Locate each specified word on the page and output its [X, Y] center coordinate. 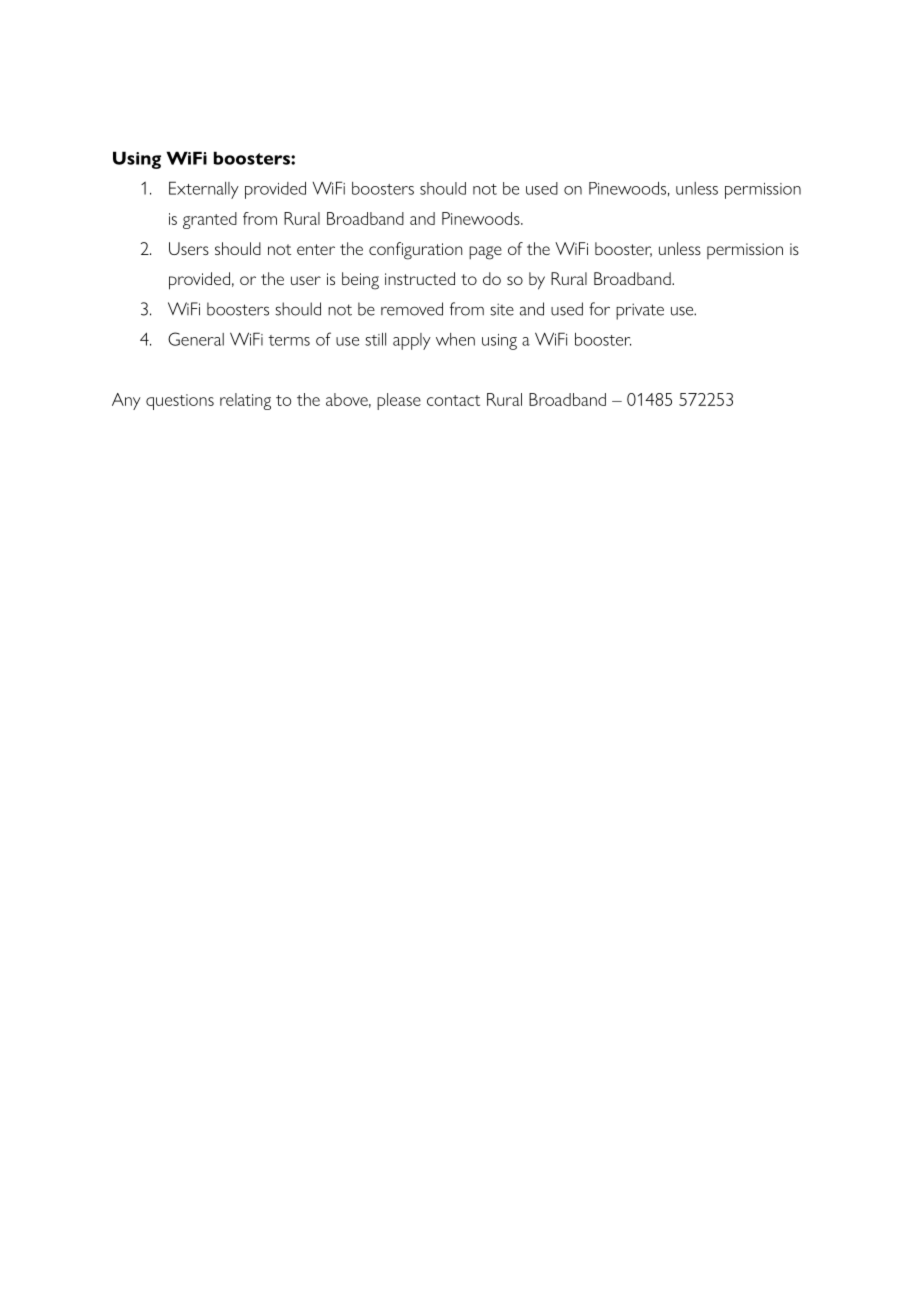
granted [210, 220]
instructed [420, 278]
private [640, 311]
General [196, 339]
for [599, 309]
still [375, 339]
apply [412, 341]
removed [412, 309]
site [502, 309]
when [455, 339]
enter [316, 249]
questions [180, 402]
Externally [204, 190]
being [360, 281]
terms [289, 340]
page [485, 253]
